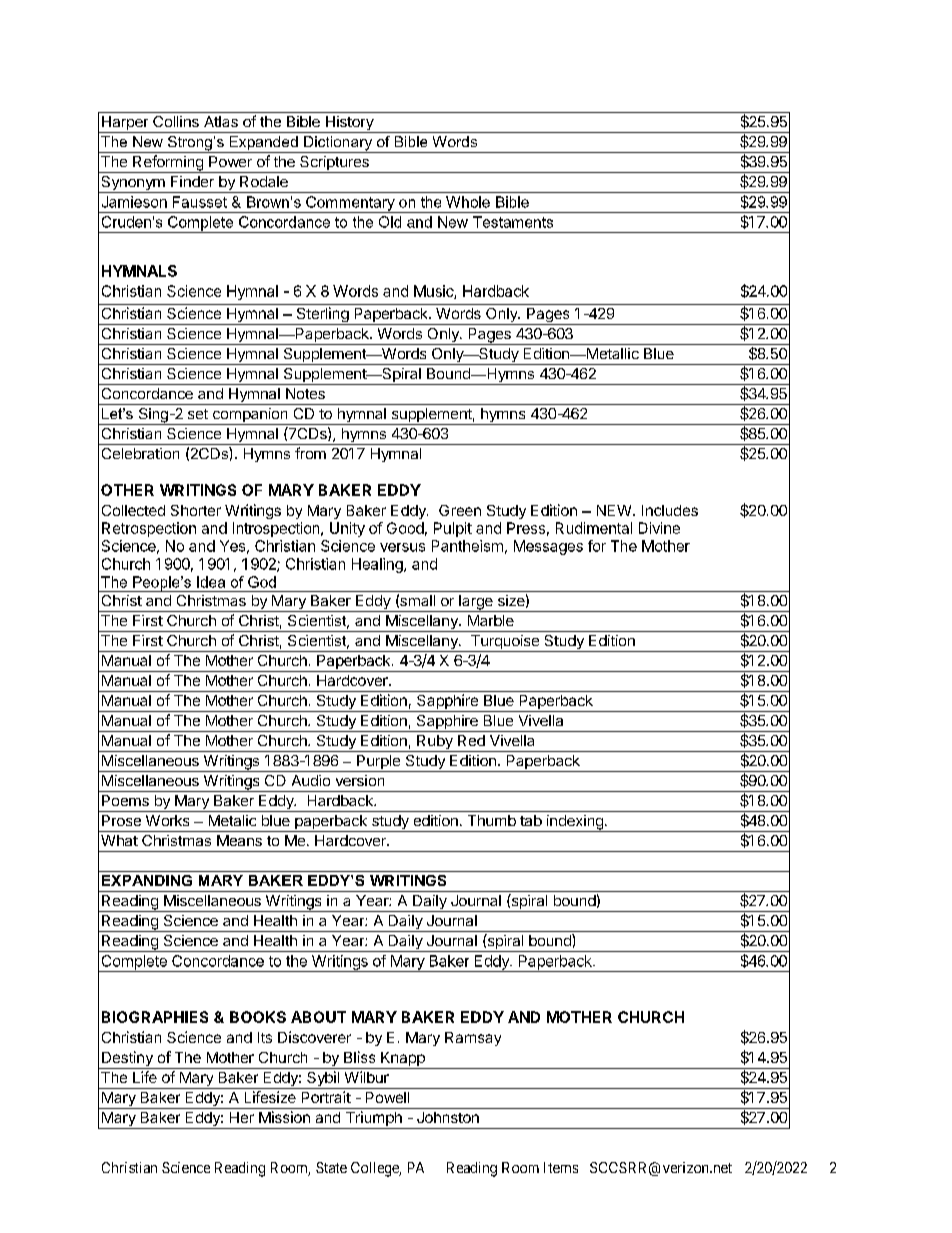  What do you see at coordinates (373, 1120) in the image?
I see `Triumph` at bounding box center [373, 1120].
